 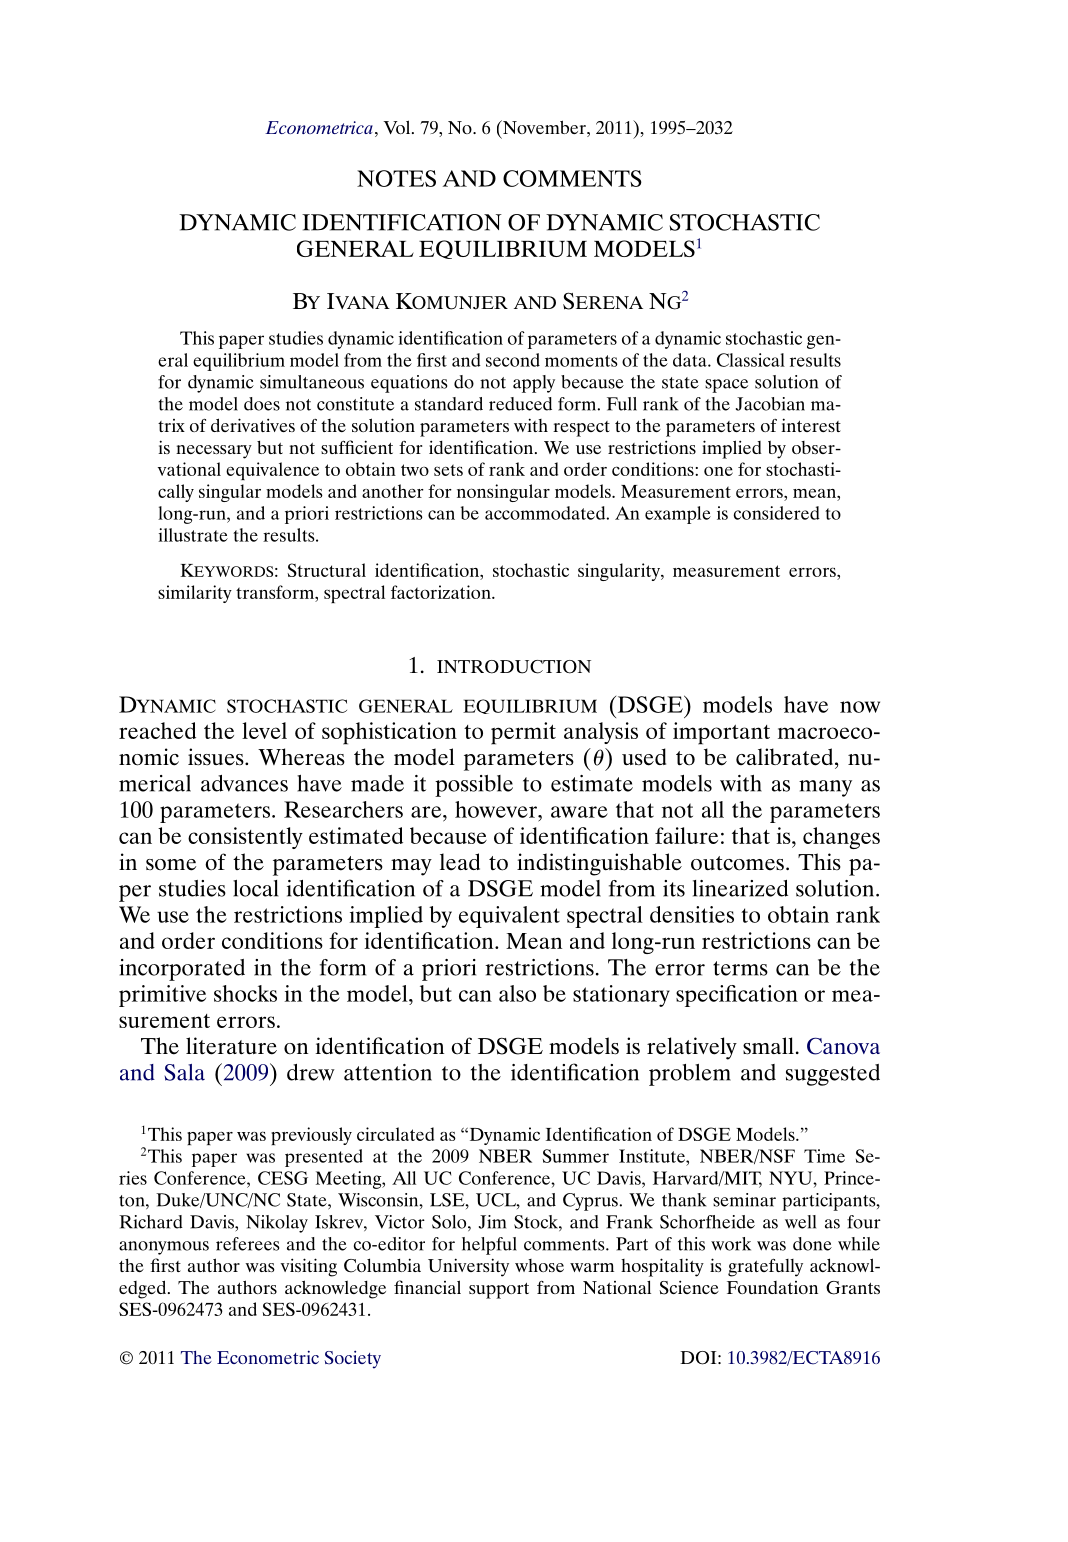 What do you see at coordinates (247, 1244) in the document?
I see `referees` at bounding box center [247, 1244].
